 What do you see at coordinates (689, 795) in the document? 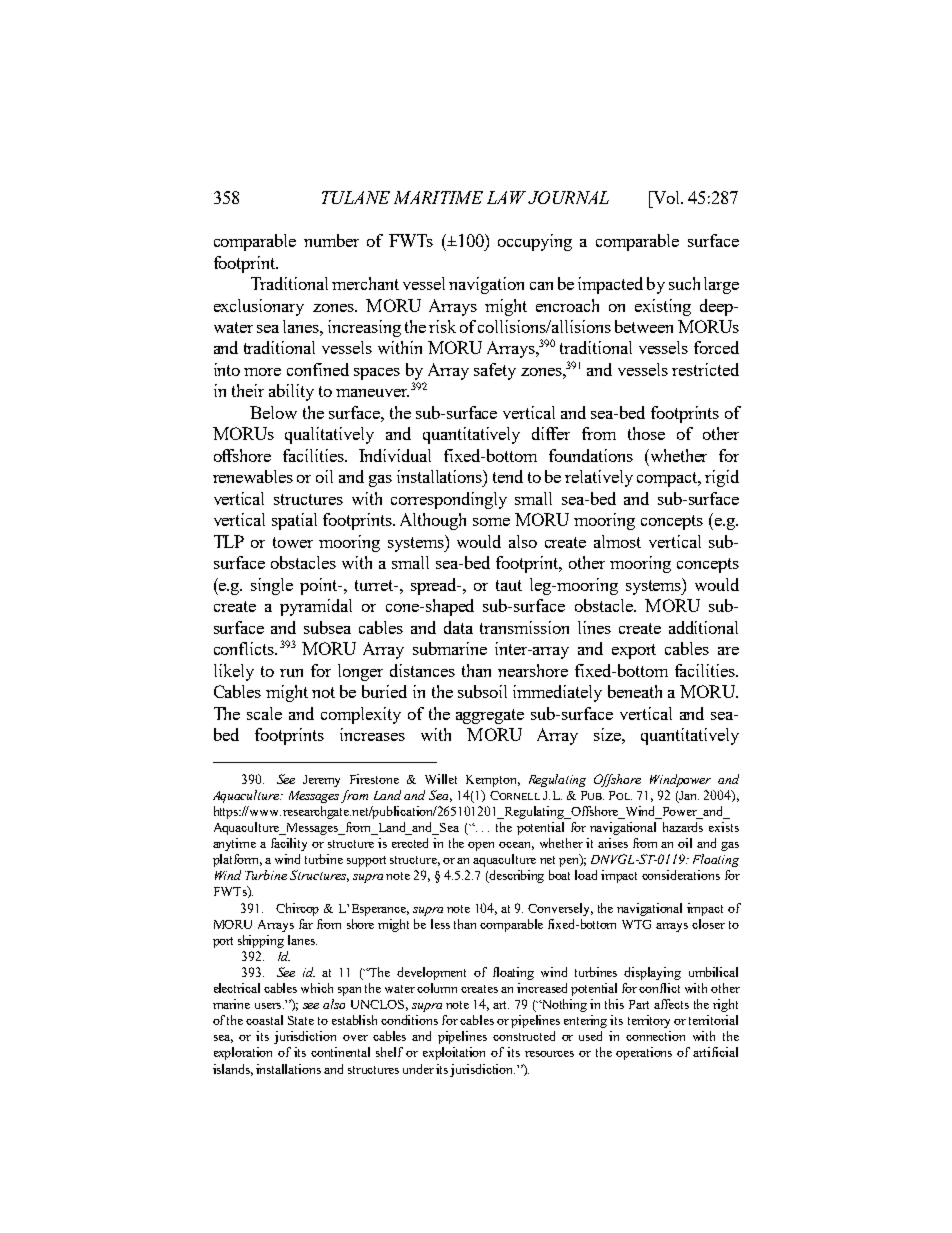
I see `Jan` at bounding box center [689, 795].
